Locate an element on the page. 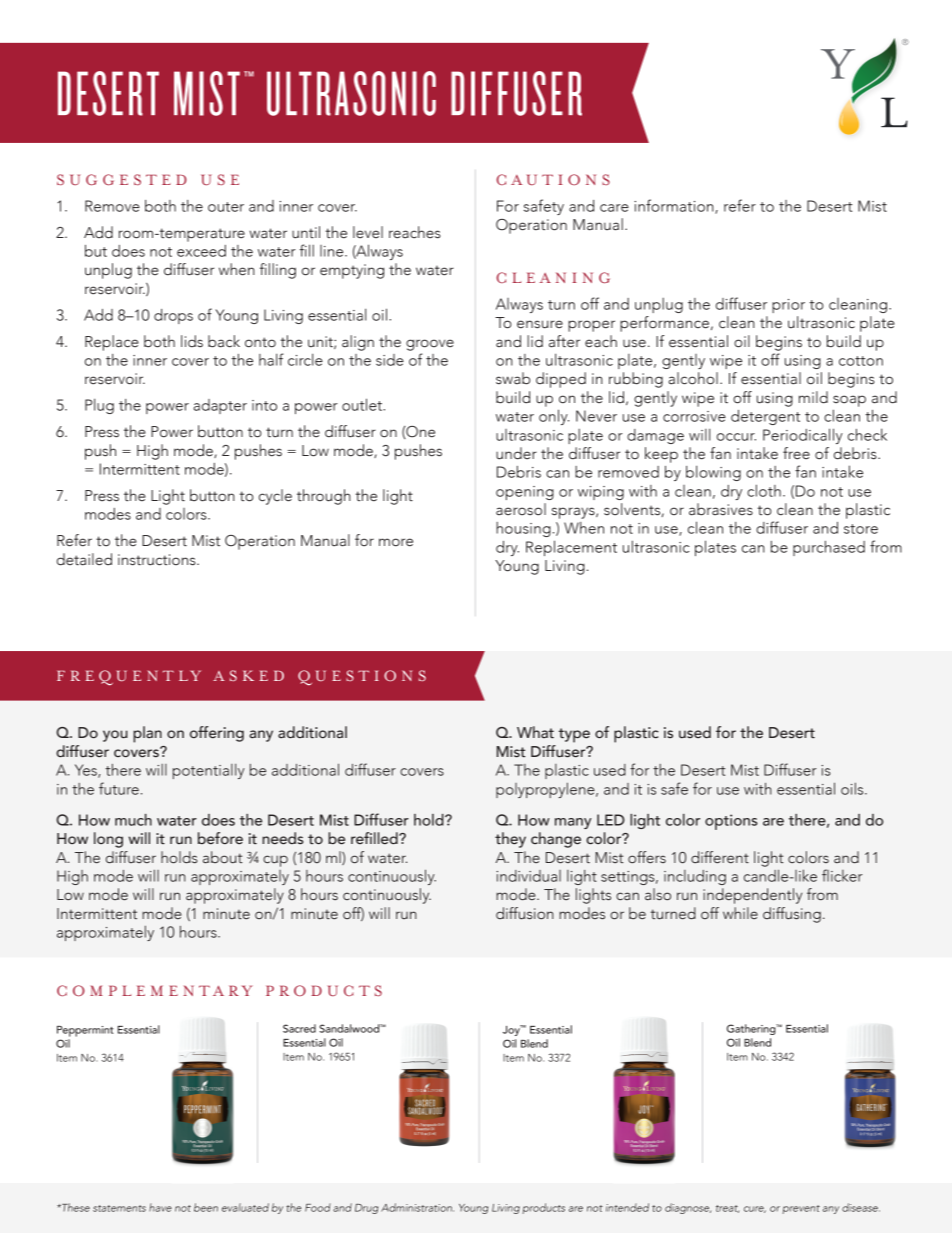 Image resolution: width=952 pixels, height=1233 pixels. What is located at coordinates (535, 732).
